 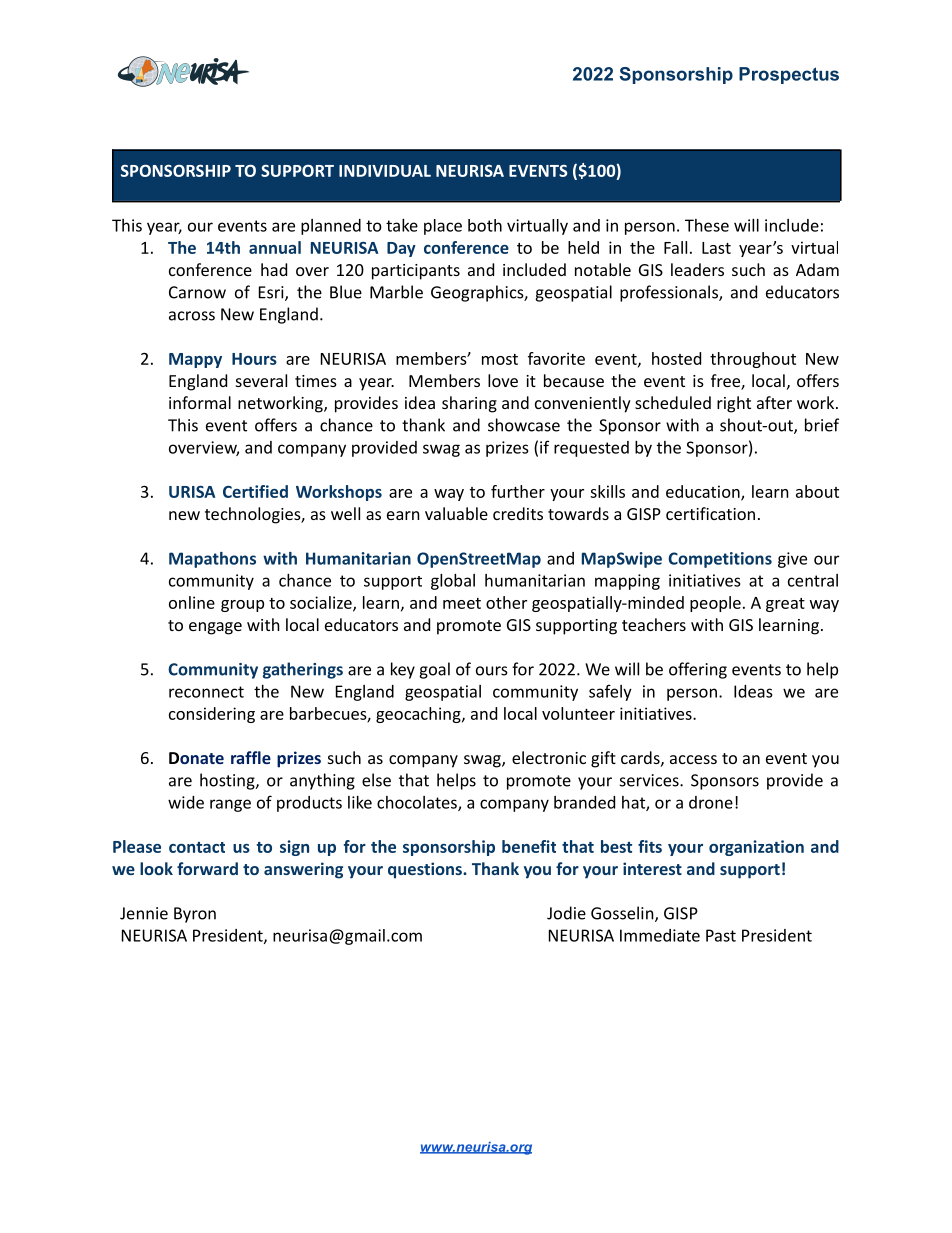 What do you see at coordinates (192, 602) in the screenshot?
I see `online` at bounding box center [192, 602].
